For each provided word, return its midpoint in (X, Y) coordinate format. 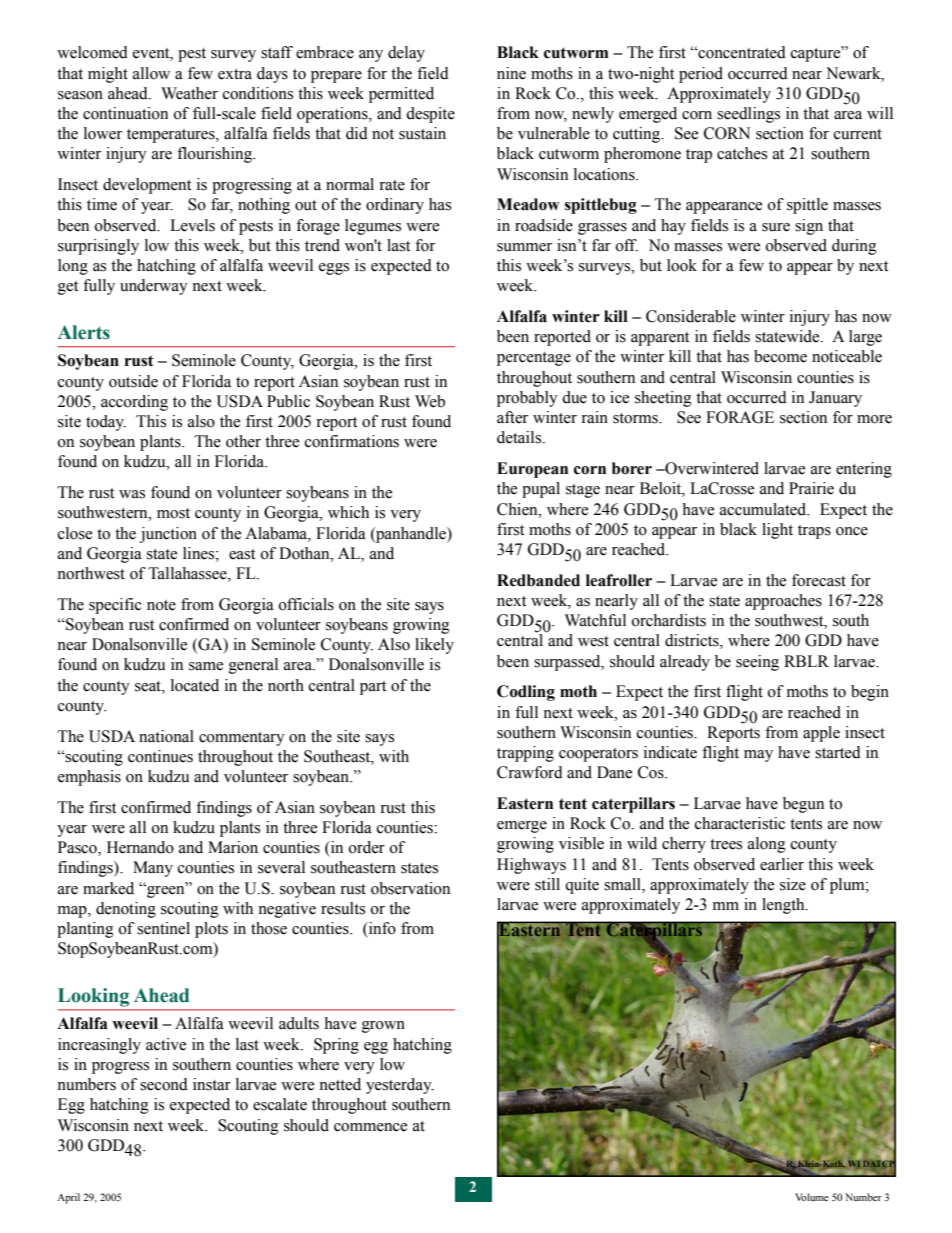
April (68, 1198)
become (780, 356)
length (784, 906)
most (173, 513)
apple (821, 734)
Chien (518, 509)
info (381, 928)
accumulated (764, 509)
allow (151, 73)
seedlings (748, 115)
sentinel (163, 928)
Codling (526, 693)
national (166, 736)
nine (511, 73)
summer (524, 247)
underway (154, 287)
